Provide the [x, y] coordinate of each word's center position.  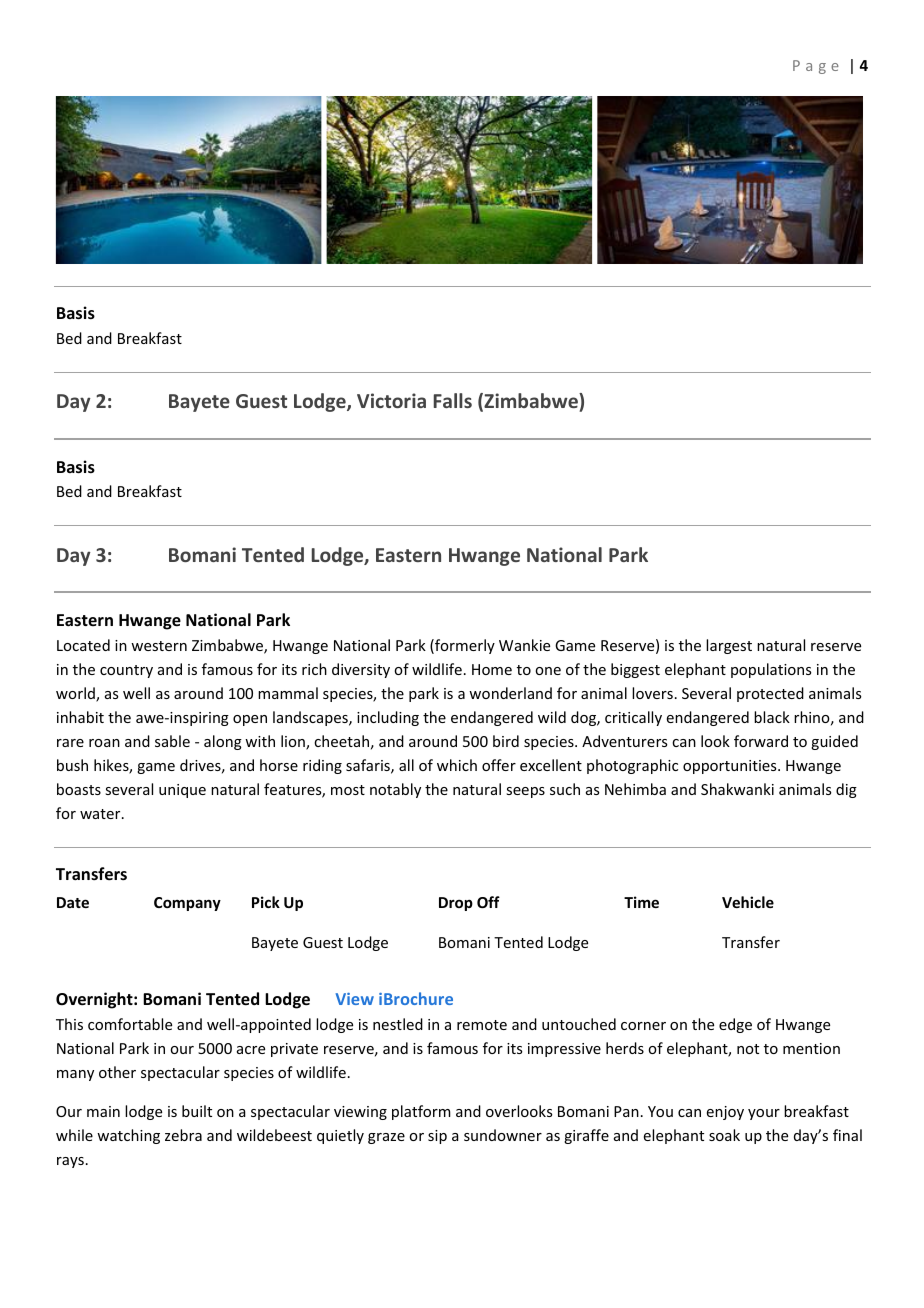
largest [729, 646]
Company [187, 904]
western [159, 646]
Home [492, 669]
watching [128, 1136]
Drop [456, 904]
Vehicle [748, 902]
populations [771, 670]
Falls [453, 400]
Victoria [391, 400]
